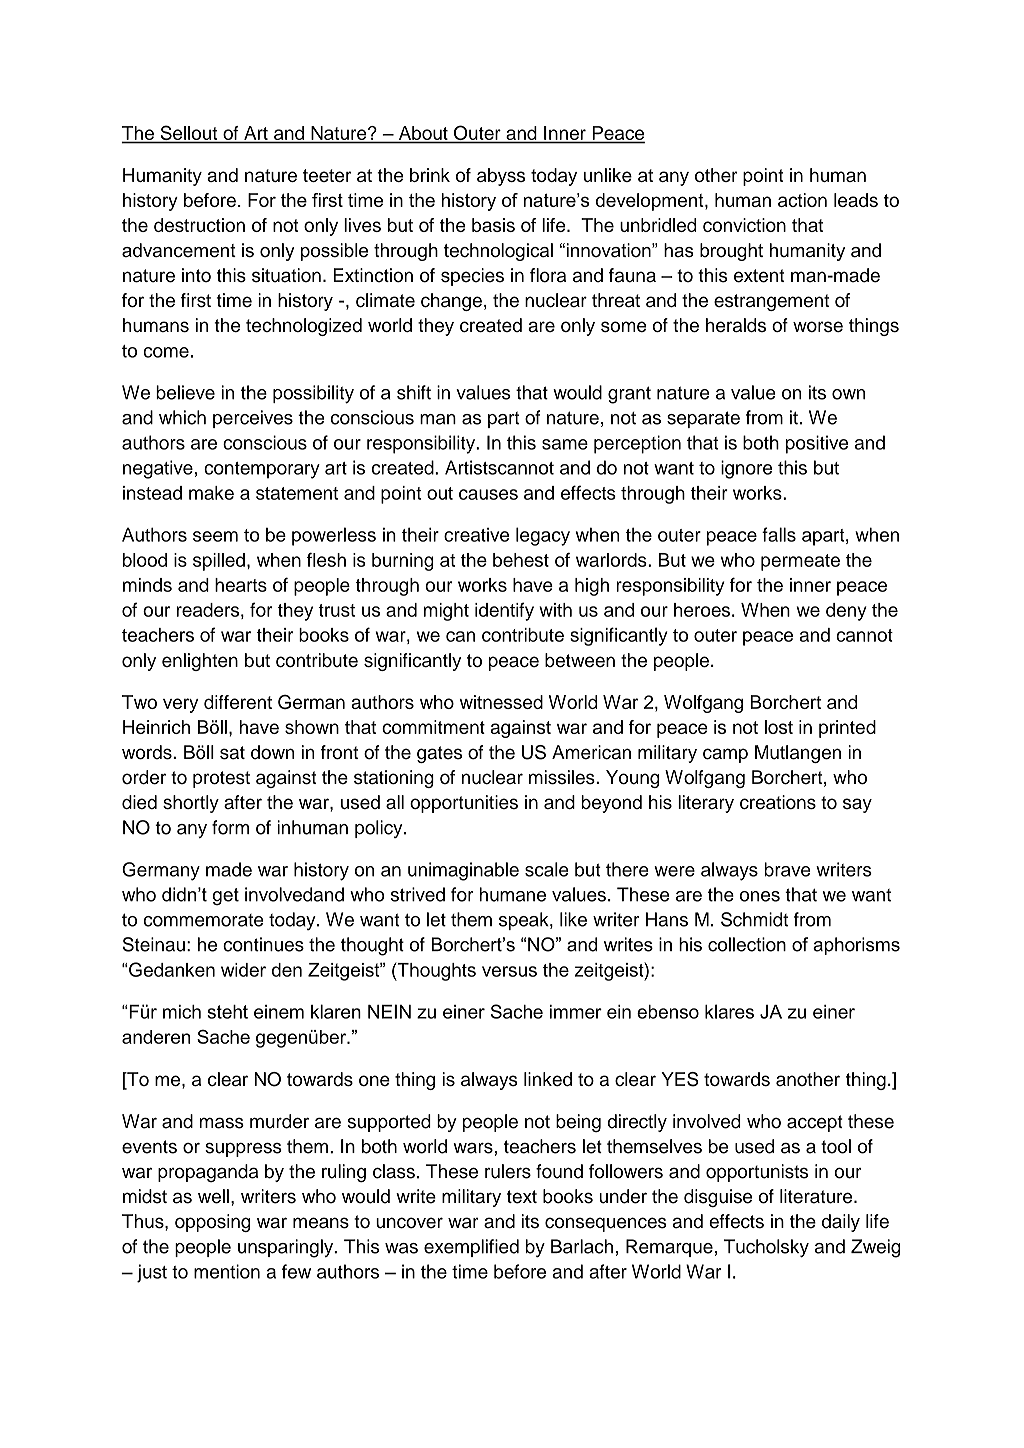 This image has width=1024, height=1448. I want to click on opposing, so click(212, 1223).
